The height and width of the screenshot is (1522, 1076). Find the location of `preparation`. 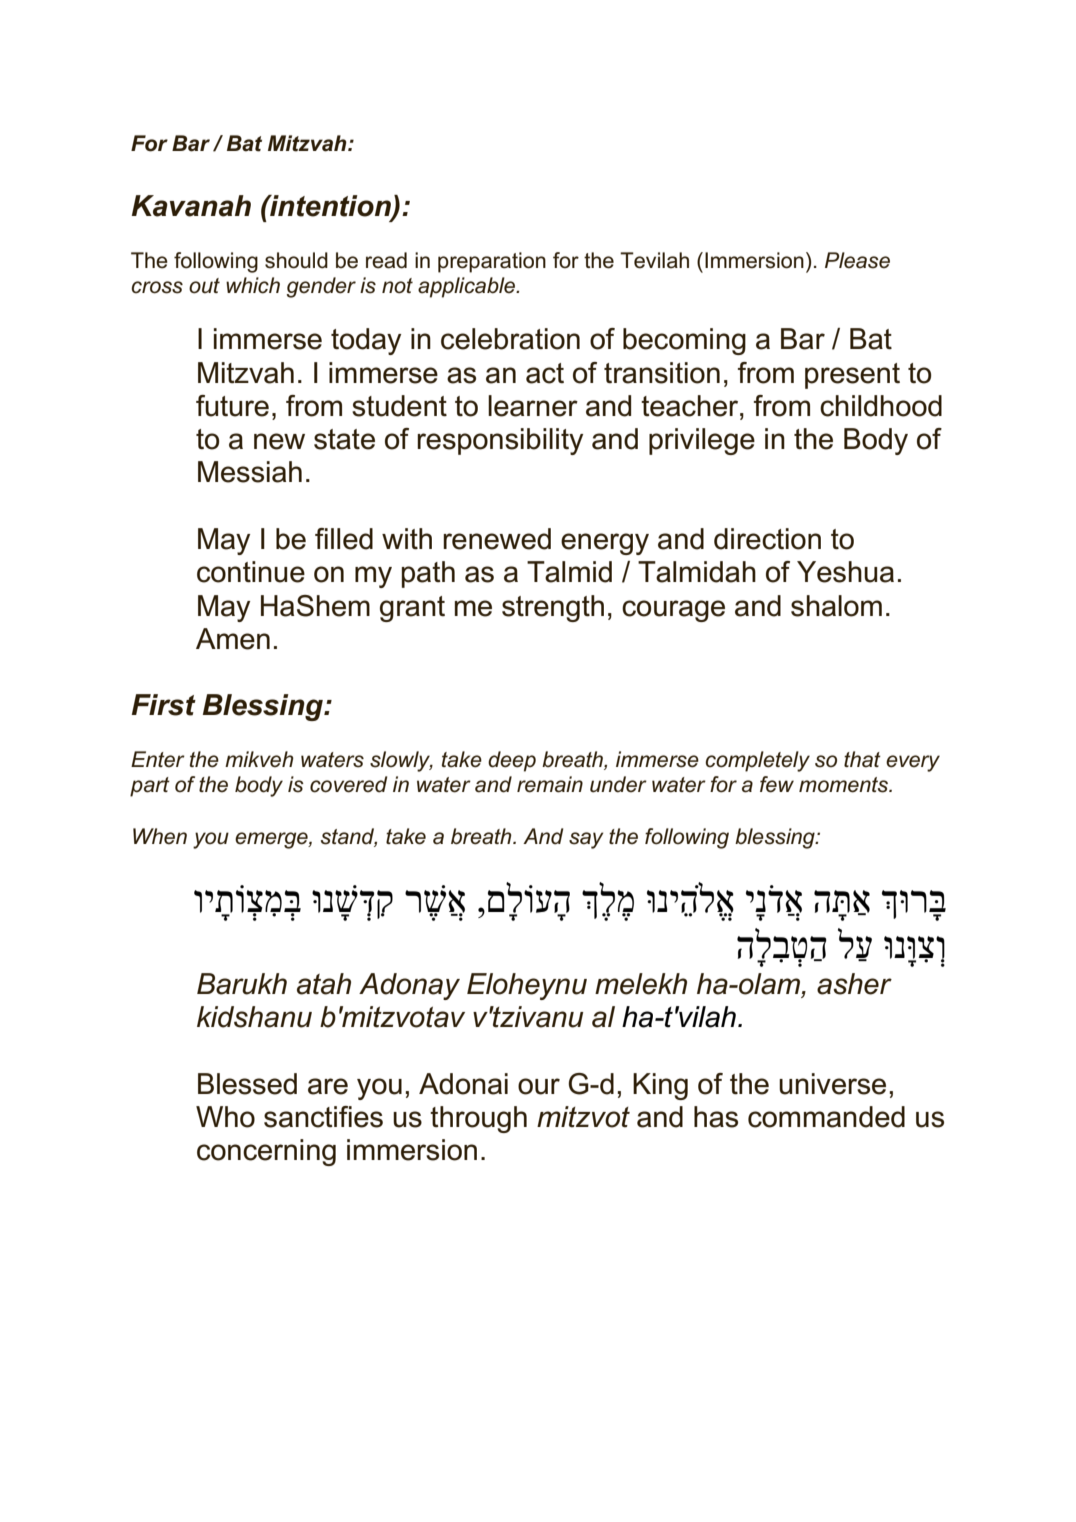

preparation is located at coordinates (492, 262).
